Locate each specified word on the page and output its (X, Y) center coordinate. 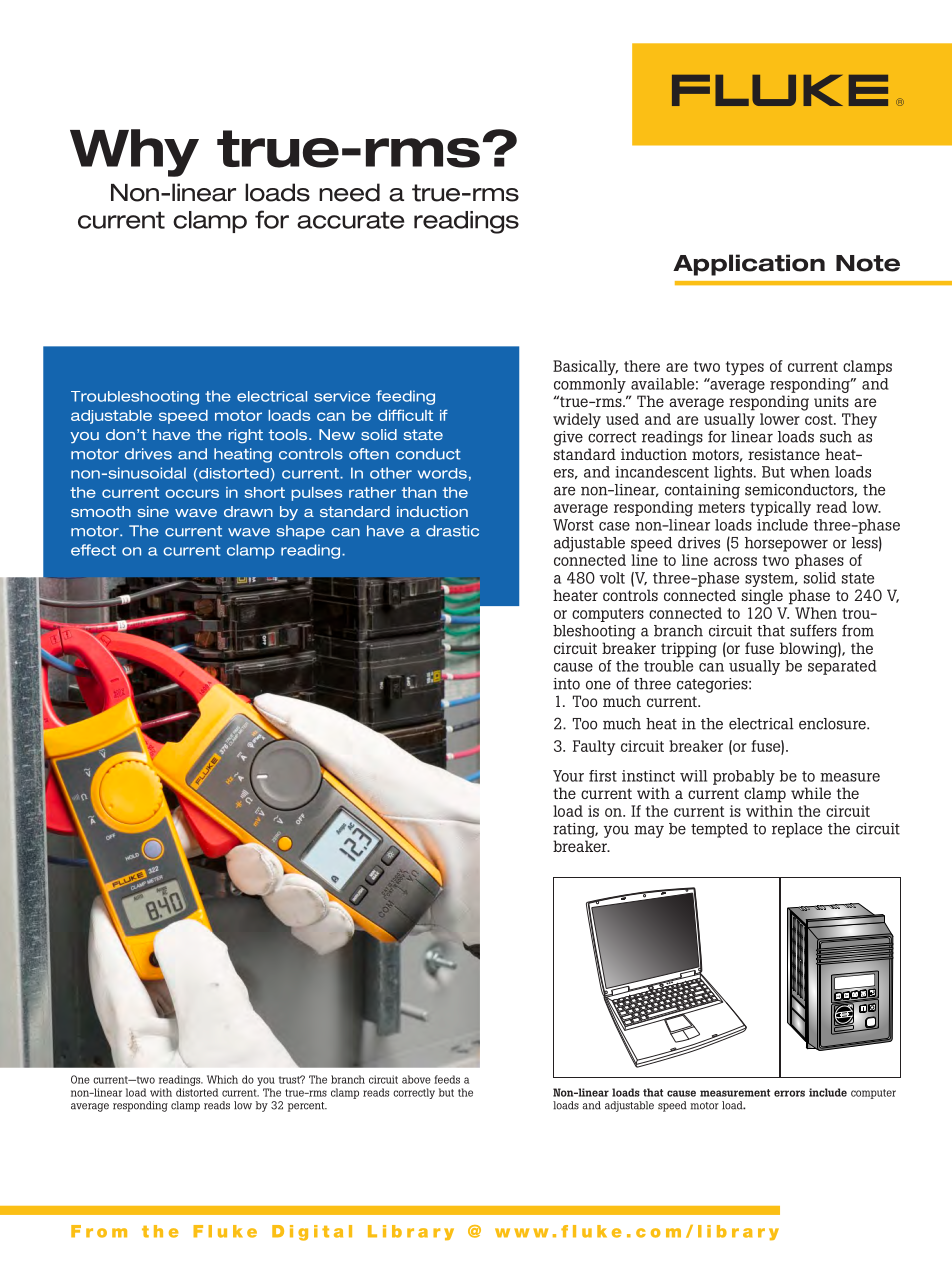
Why (134, 153)
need (349, 192)
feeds (447, 1079)
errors (789, 1093)
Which (222, 1079)
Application (749, 265)
